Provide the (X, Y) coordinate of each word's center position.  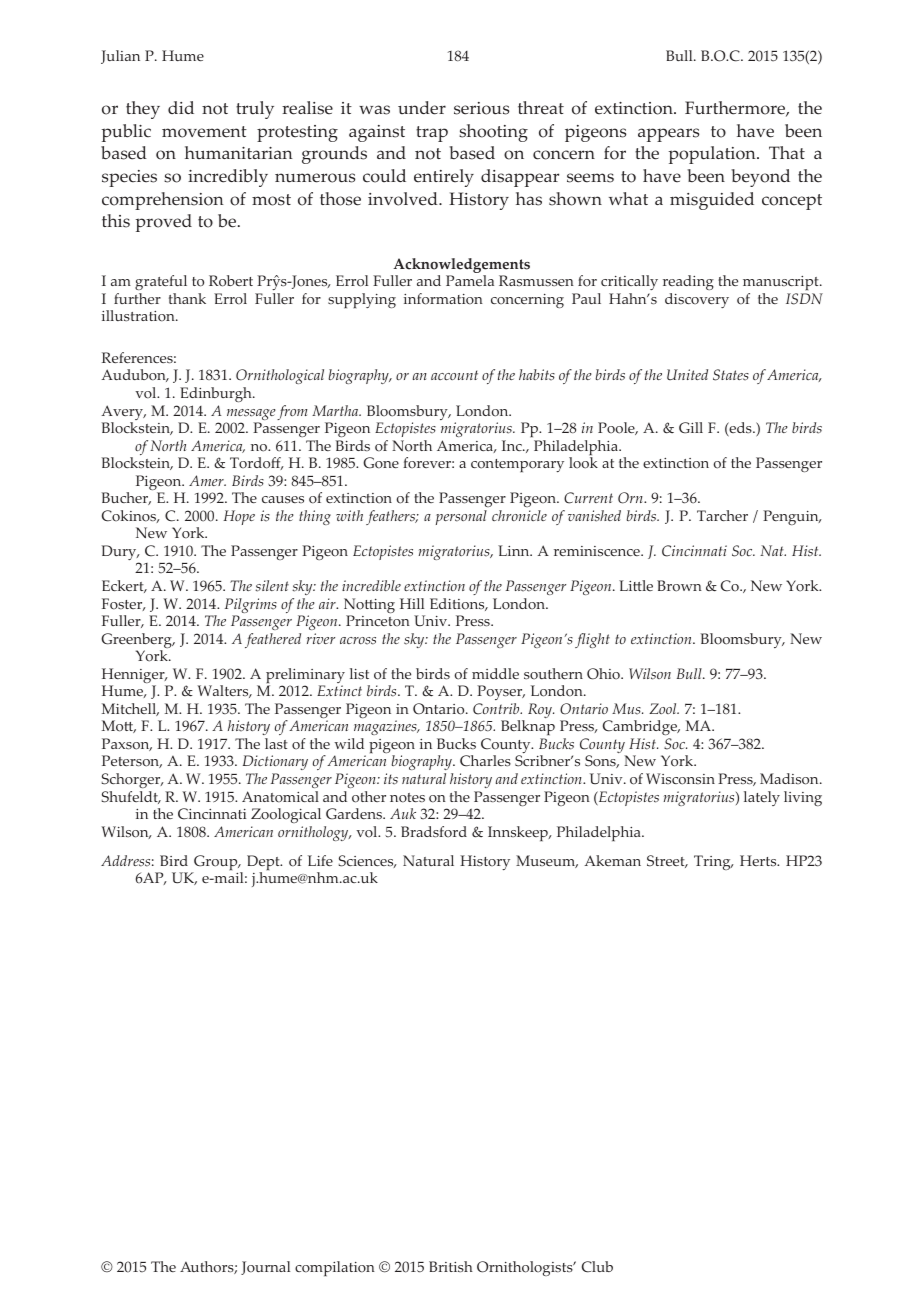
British (451, 1266)
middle (495, 673)
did (181, 107)
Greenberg (137, 642)
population (713, 155)
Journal (265, 1268)
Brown (679, 586)
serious (481, 108)
